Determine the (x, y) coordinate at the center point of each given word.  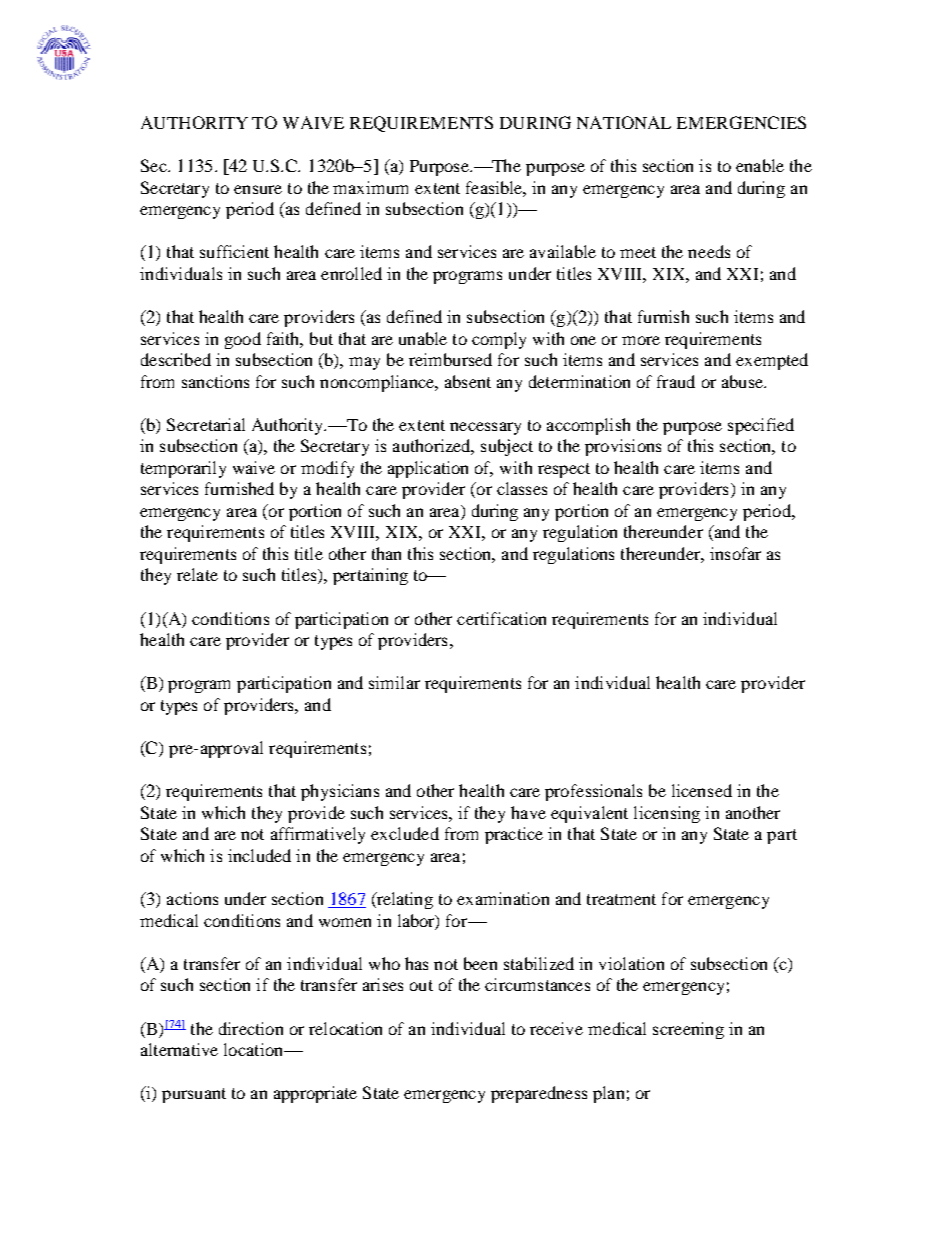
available (563, 251)
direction (251, 1028)
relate (197, 574)
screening (688, 1030)
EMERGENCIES (741, 122)
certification (501, 618)
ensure (258, 189)
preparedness (539, 1094)
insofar (735, 553)
